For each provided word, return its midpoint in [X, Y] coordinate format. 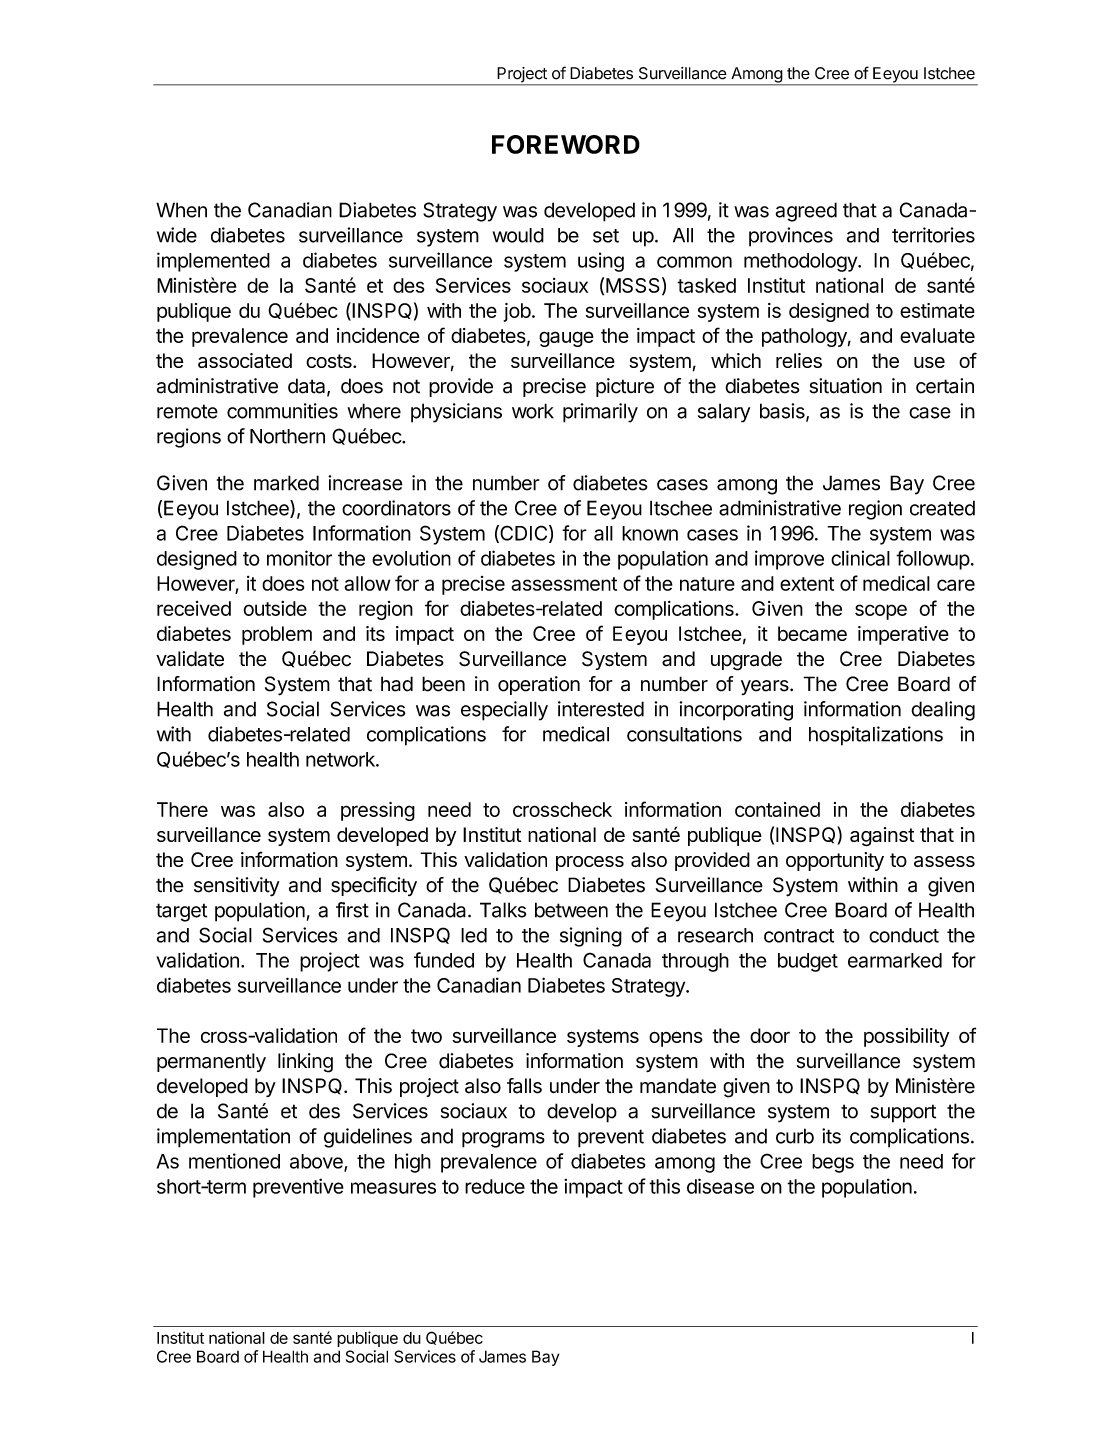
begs [833, 1163]
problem [277, 635]
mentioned [234, 1161]
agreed [806, 212]
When [181, 210]
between [571, 910]
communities [282, 411]
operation [539, 685]
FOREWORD [566, 144]
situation [845, 386]
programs [503, 1140]
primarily [600, 413]
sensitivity [237, 887]
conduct [904, 935]
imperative [903, 635]
